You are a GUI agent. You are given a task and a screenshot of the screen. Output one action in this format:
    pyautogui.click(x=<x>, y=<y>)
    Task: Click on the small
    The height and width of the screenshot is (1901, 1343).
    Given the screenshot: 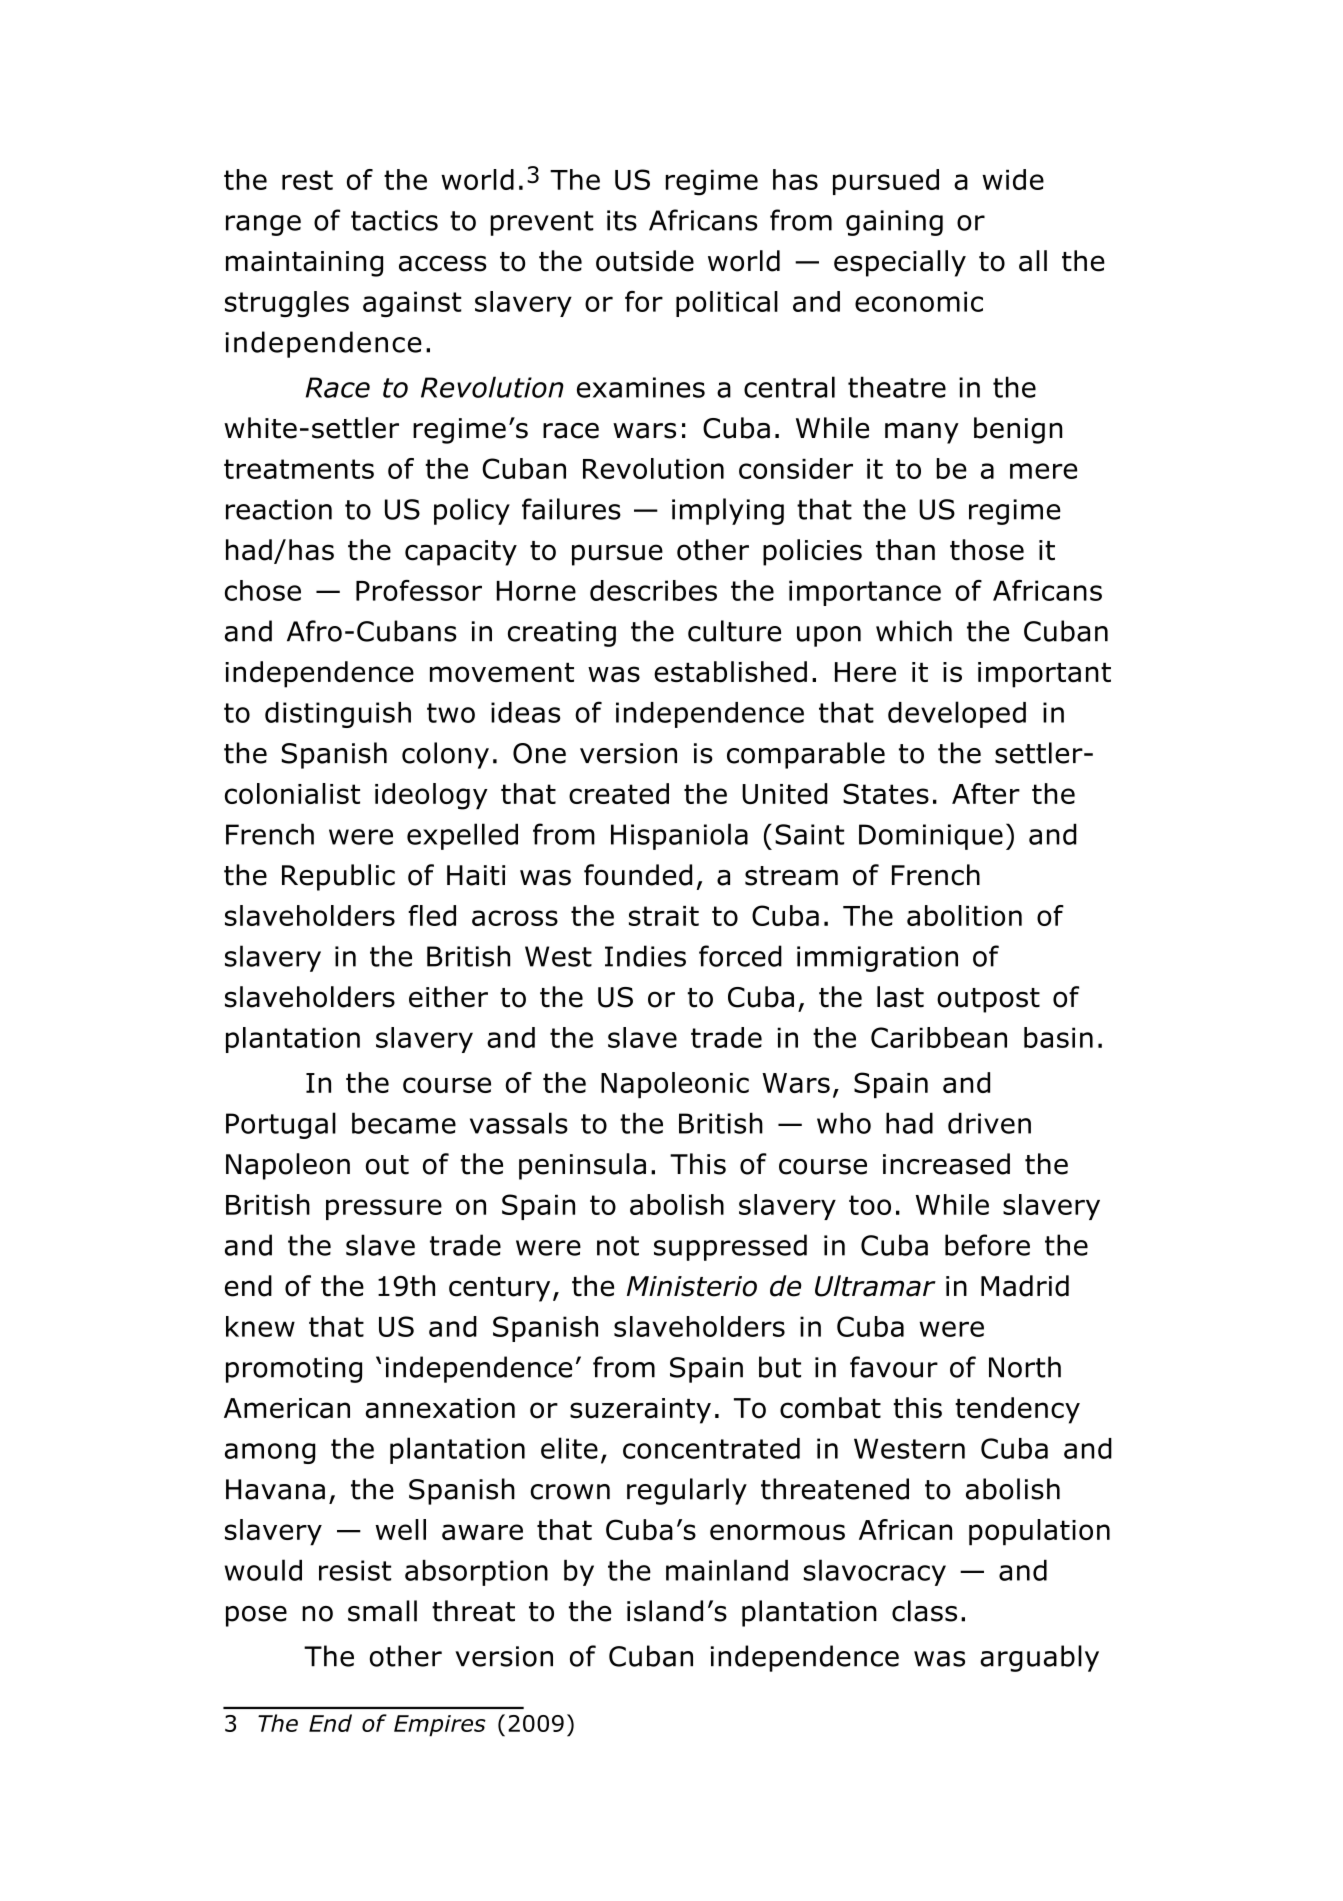 What is the action you would take?
    pyautogui.click(x=382, y=1611)
